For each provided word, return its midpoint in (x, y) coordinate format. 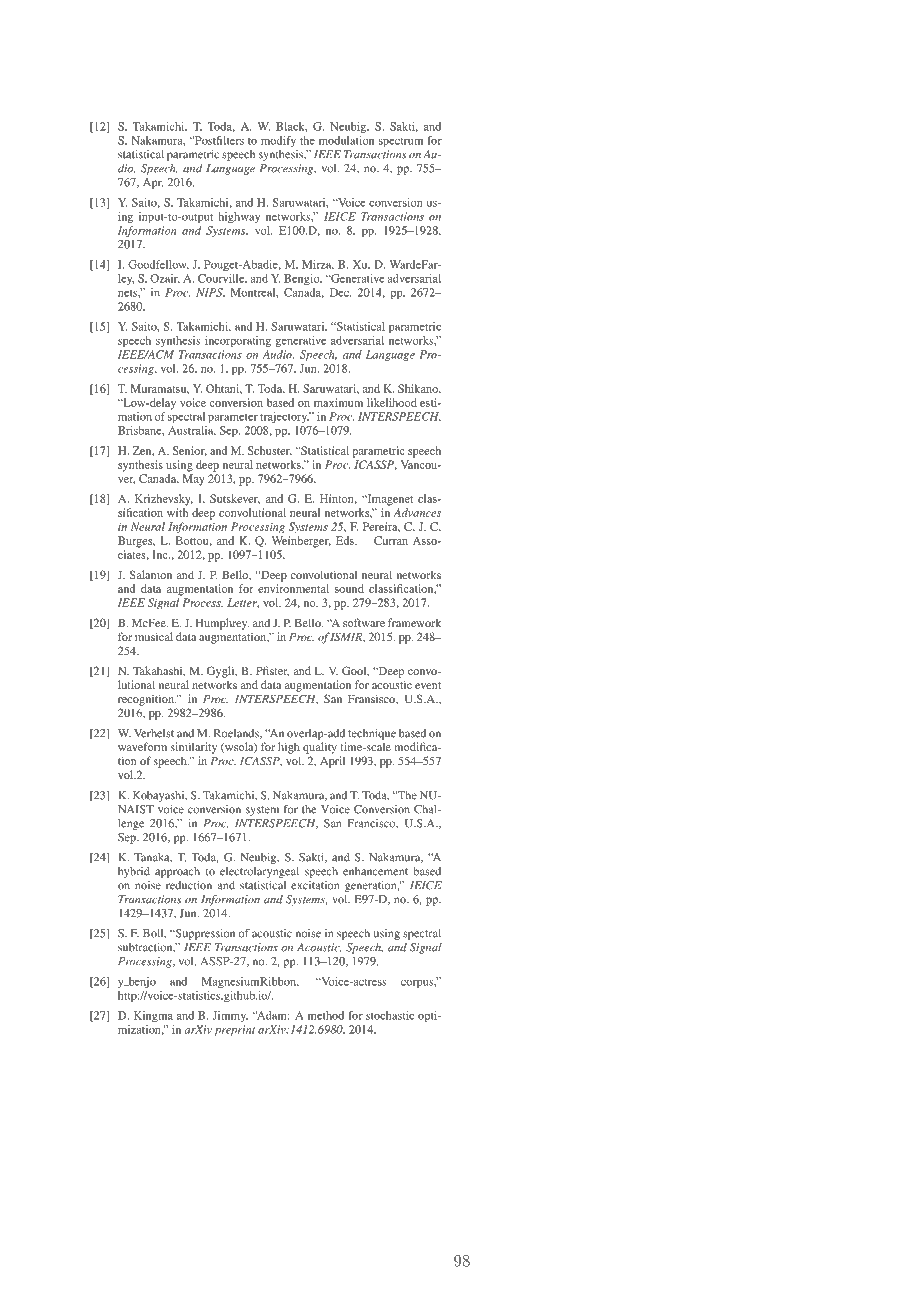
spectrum (401, 142)
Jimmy (230, 1016)
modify (278, 141)
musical (154, 636)
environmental (293, 588)
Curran (391, 540)
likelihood (392, 402)
